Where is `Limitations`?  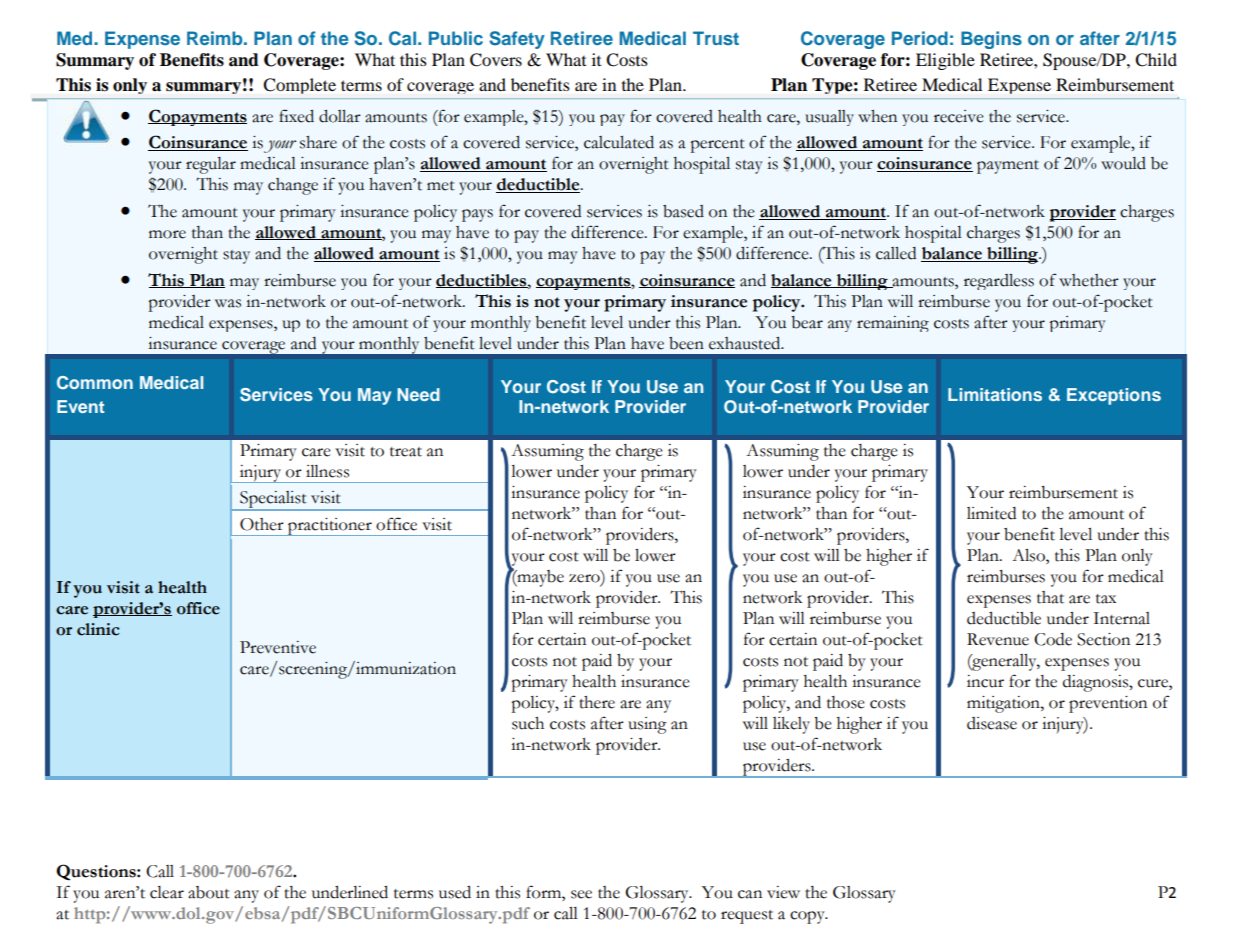
Limitations is located at coordinates (995, 394).
